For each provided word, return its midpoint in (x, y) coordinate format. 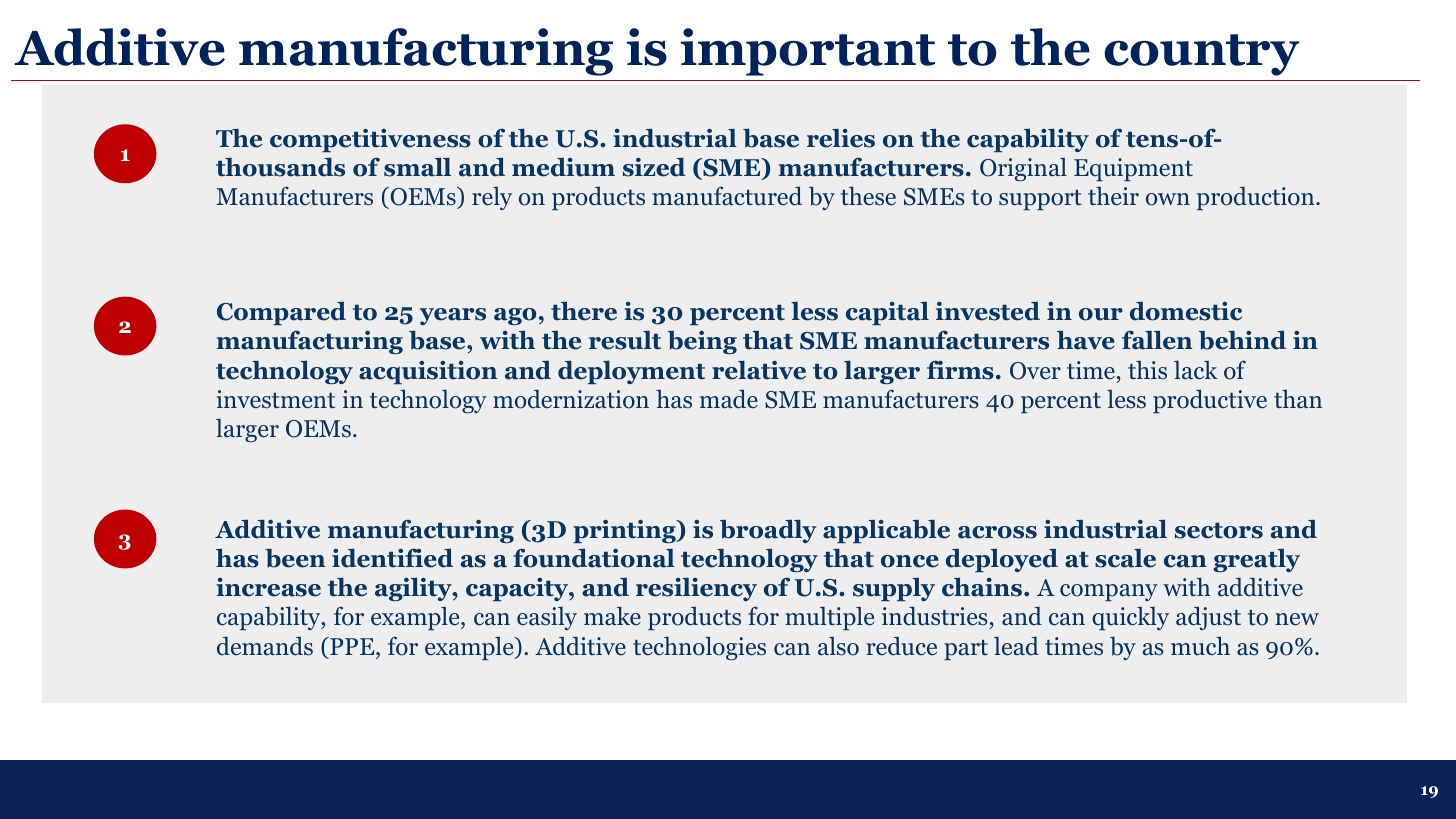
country (1201, 55)
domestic (1186, 311)
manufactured (727, 196)
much (1200, 646)
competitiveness (370, 140)
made (729, 399)
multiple (829, 618)
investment (275, 399)
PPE (352, 646)
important (808, 52)
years (453, 316)
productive (1210, 401)
